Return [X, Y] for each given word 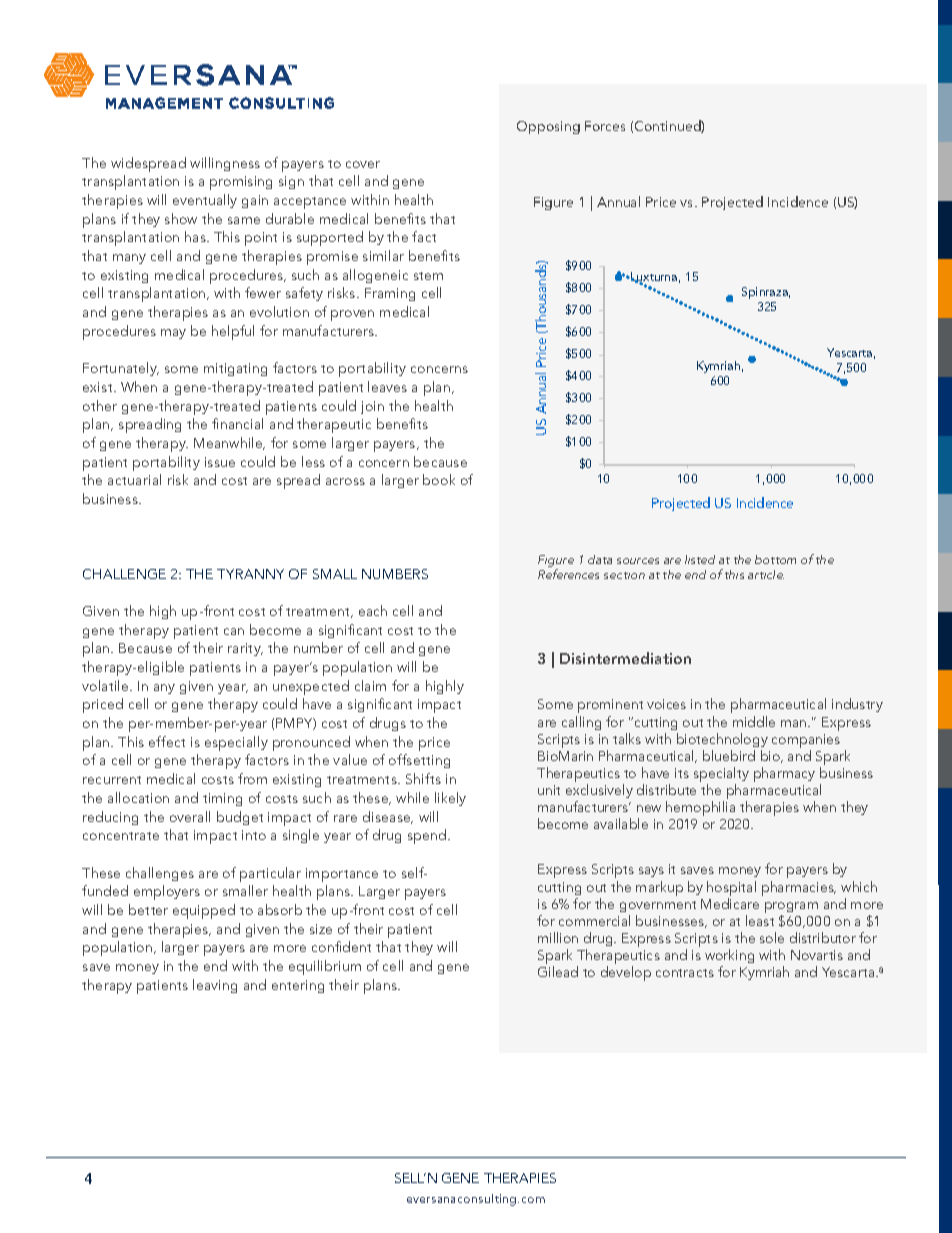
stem [428, 276]
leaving [215, 986]
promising [241, 183]
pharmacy [784, 774]
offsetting [419, 761]
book [439, 479]
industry [857, 705]
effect [167, 741]
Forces [605, 126]
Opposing [548, 127]
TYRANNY [250, 574]
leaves [387, 386]
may [173, 334]
